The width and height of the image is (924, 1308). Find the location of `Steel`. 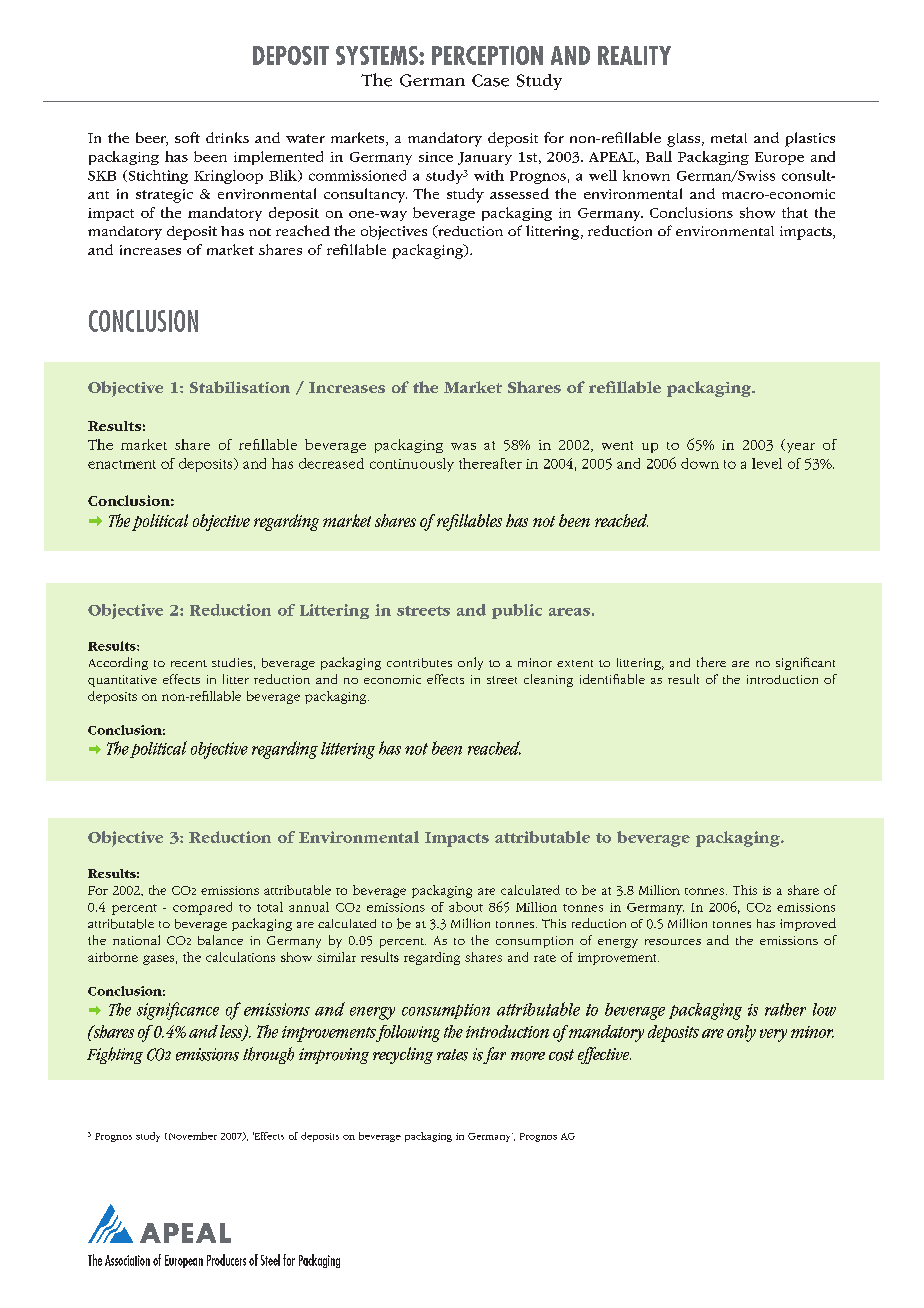

Steel is located at coordinates (270, 1260).
